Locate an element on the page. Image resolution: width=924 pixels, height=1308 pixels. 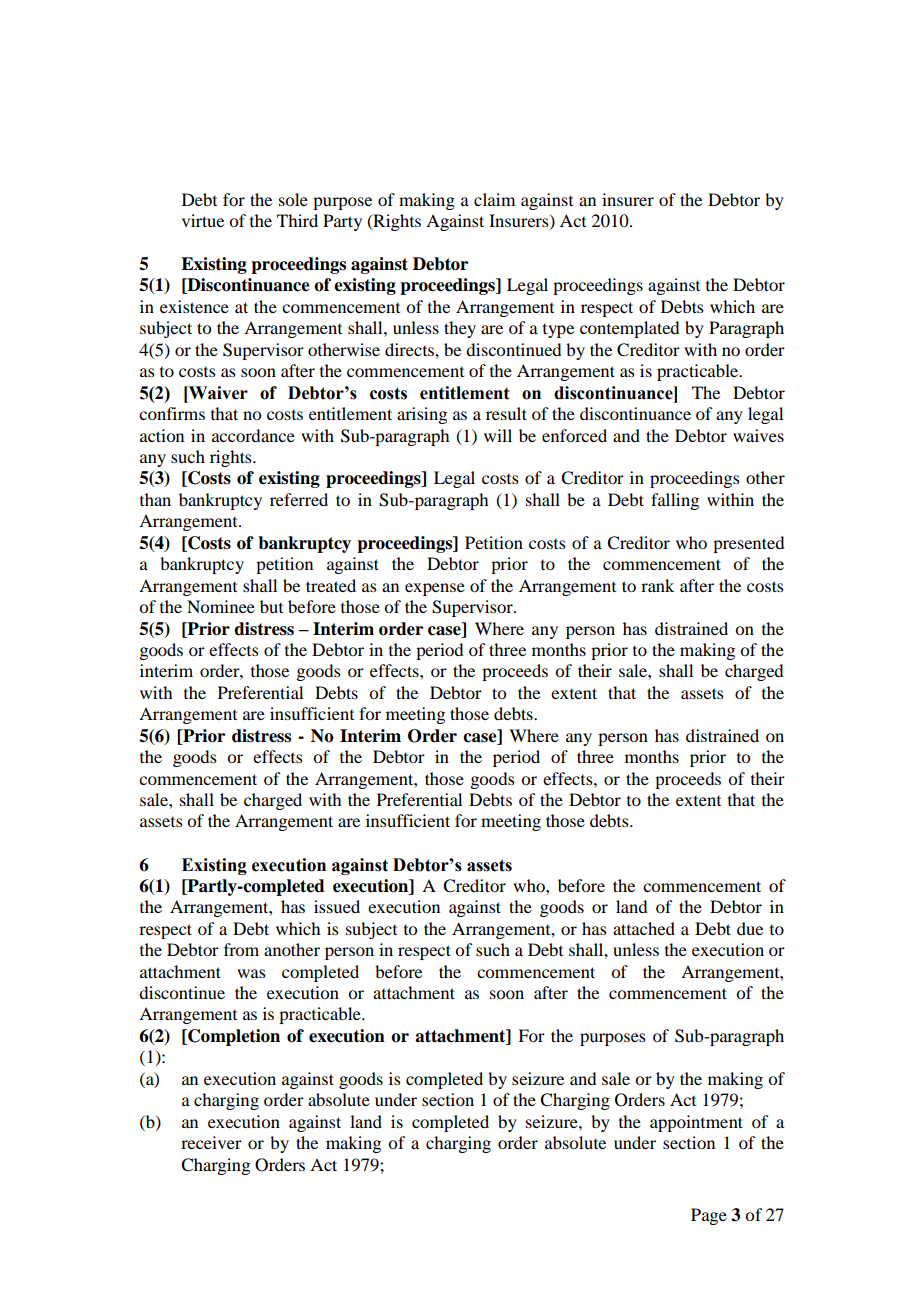
Page is located at coordinates (709, 1216).
